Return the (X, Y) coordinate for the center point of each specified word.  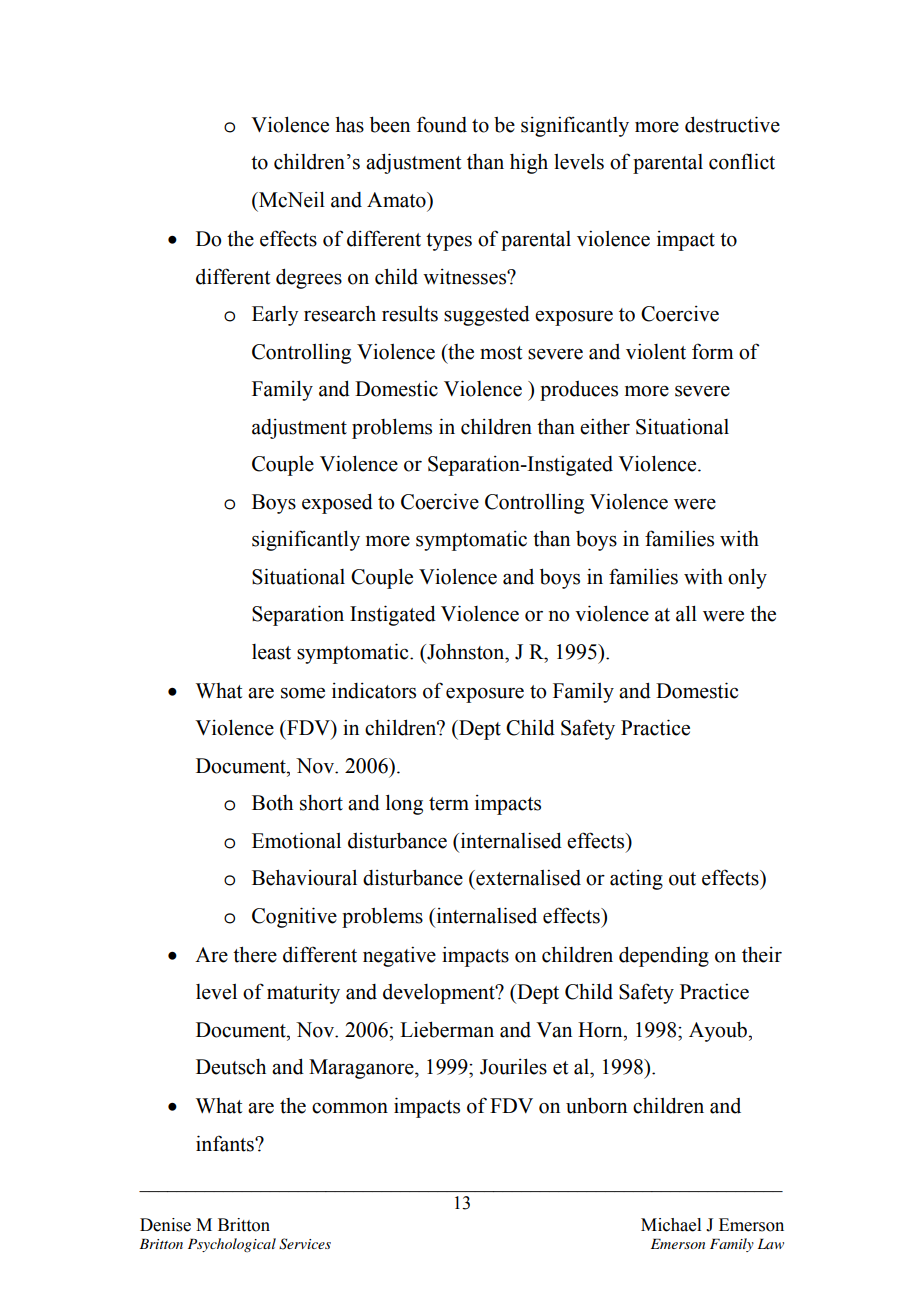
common (350, 1108)
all (686, 613)
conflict (742, 161)
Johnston (466, 651)
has (349, 124)
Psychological (232, 1245)
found (442, 124)
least (271, 652)
